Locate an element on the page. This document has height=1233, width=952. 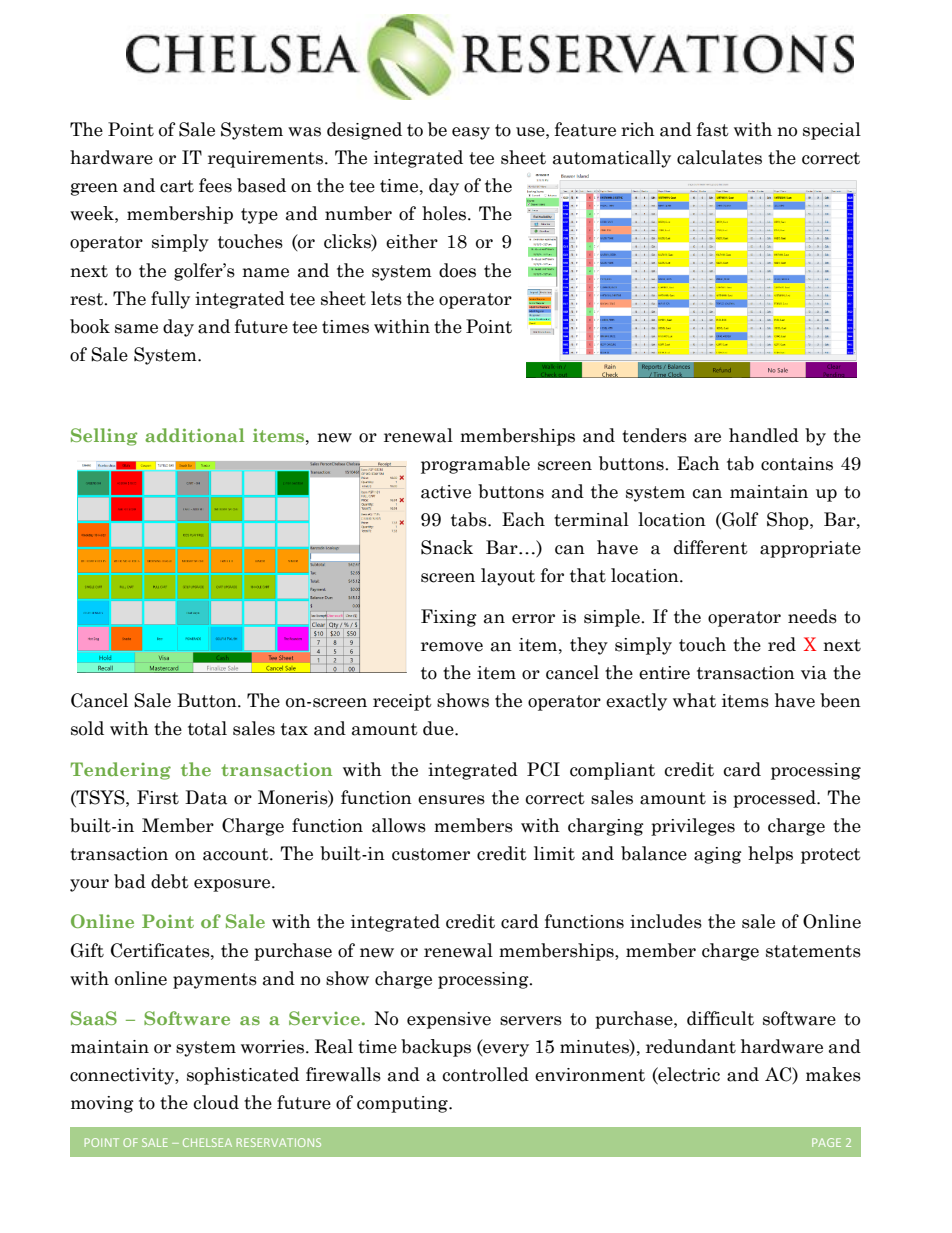
First is located at coordinates (158, 797).
